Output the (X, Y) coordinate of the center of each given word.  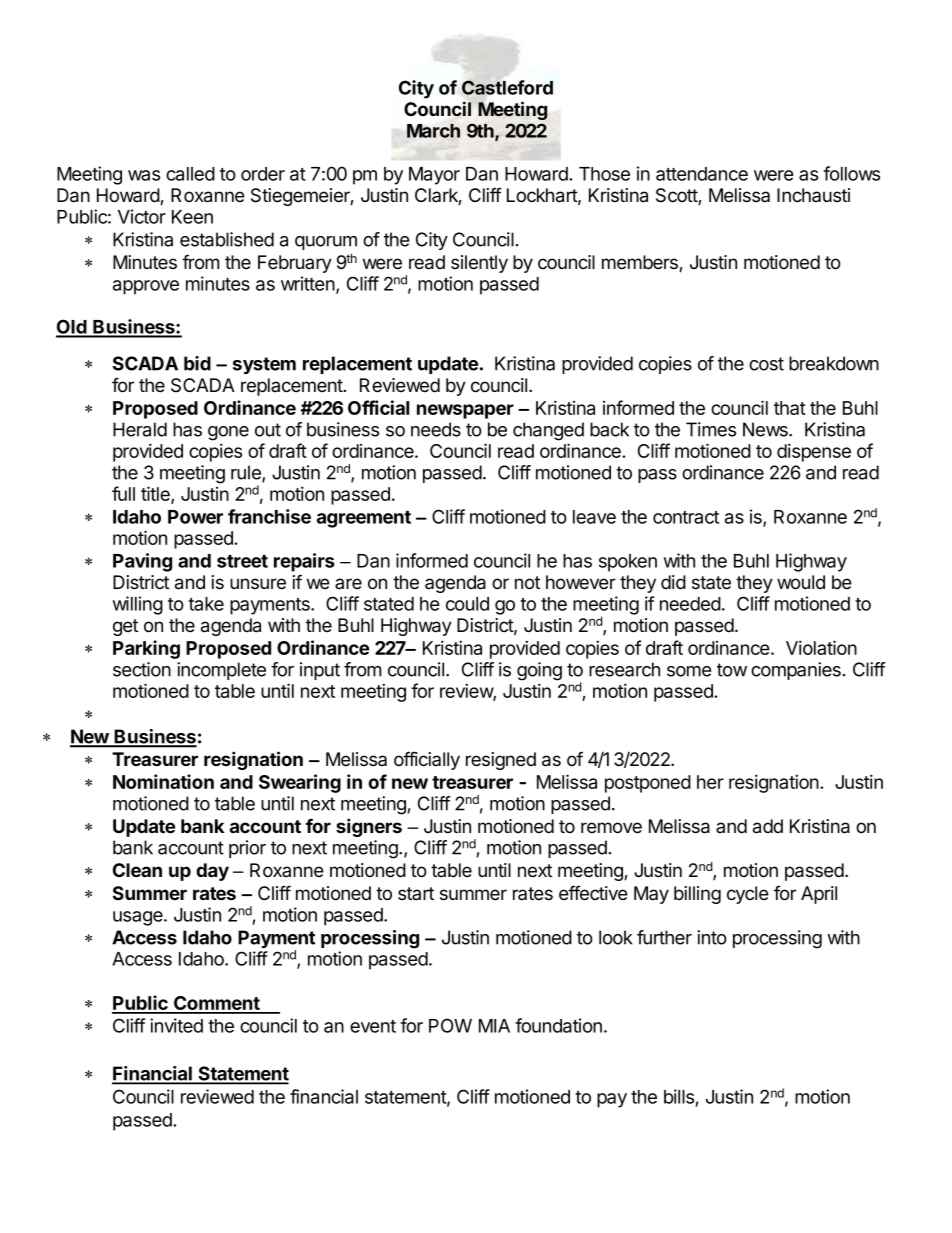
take (206, 604)
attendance (702, 174)
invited (176, 1025)
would (801, 582)
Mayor (434, 176)
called (190, 174)
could (467, 604)
